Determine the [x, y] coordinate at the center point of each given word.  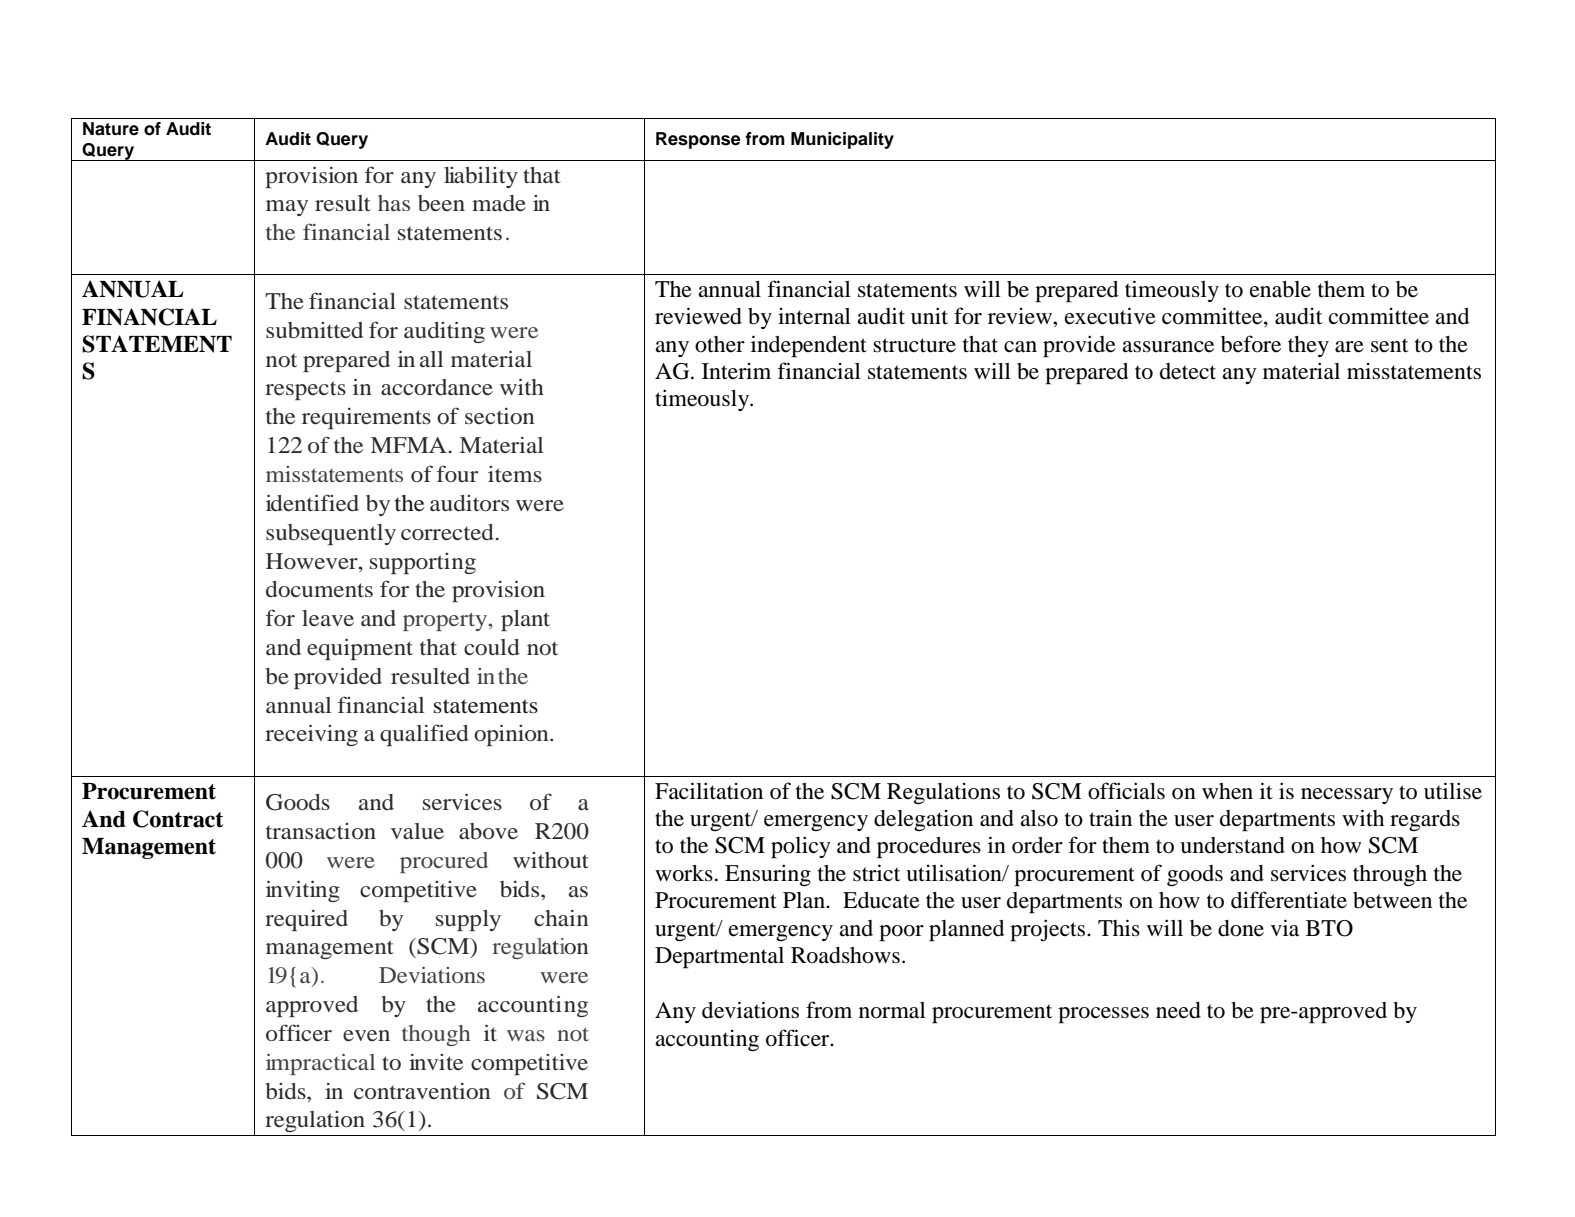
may [287, 208]
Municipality [842, 140]
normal [892, 1010]
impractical [320, 1064]
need [1178, 1010]
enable [1280, 289]
